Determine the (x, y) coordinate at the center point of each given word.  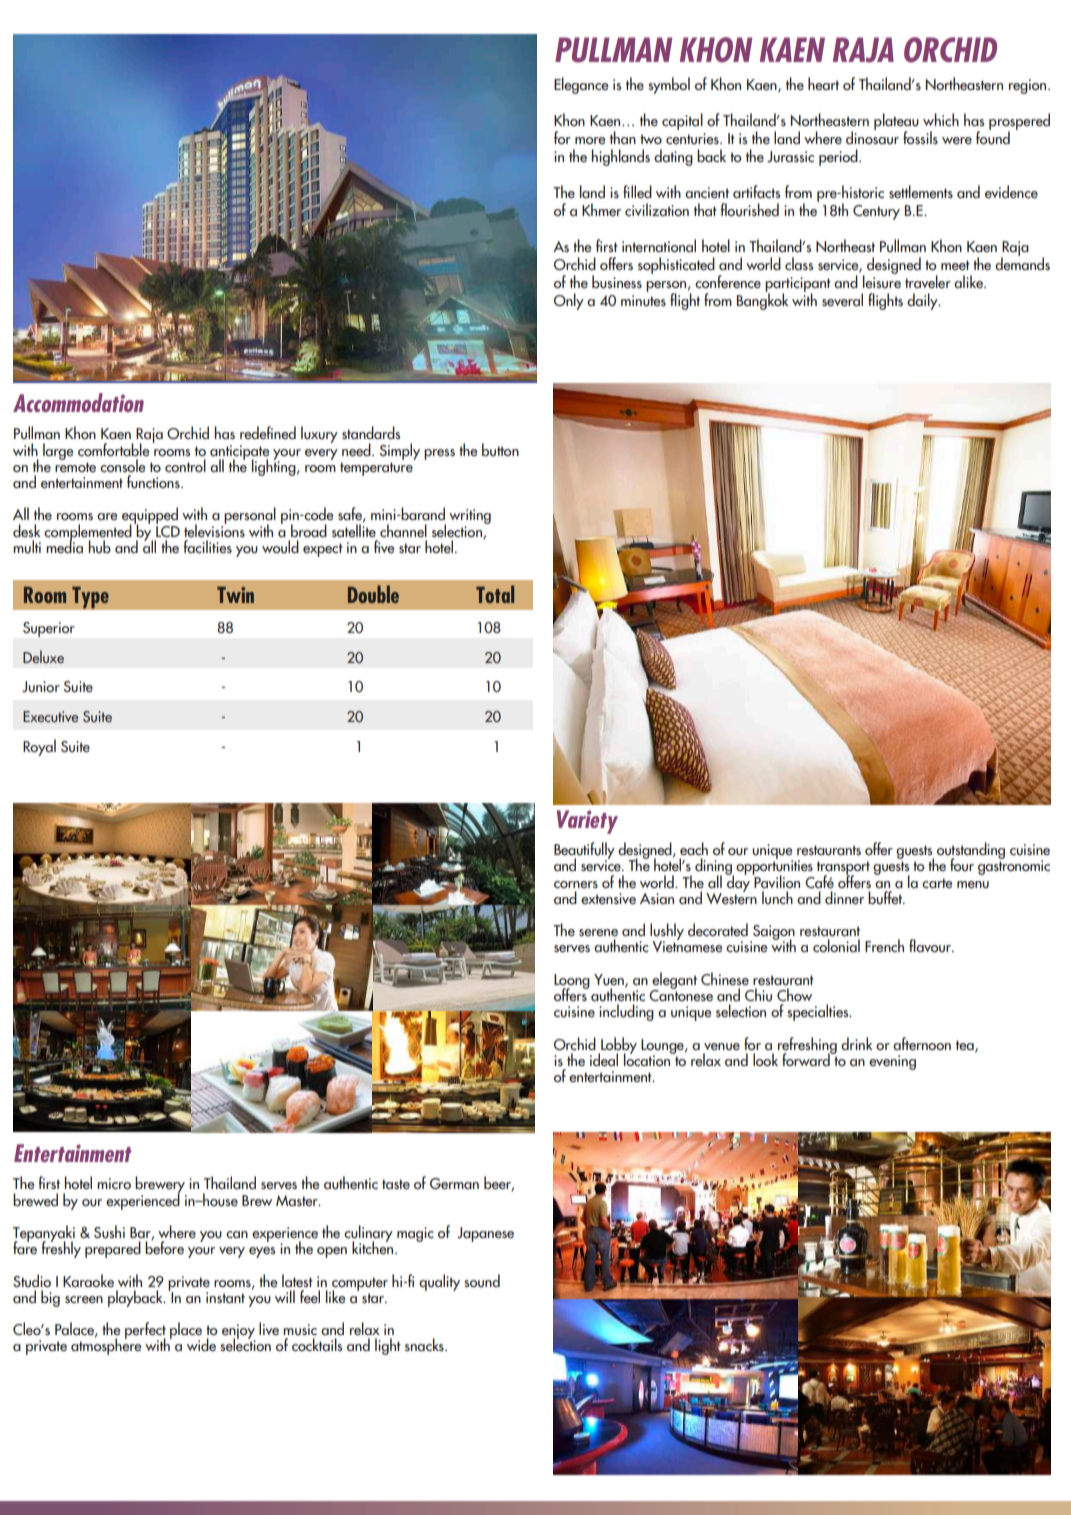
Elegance (581, 85)
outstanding (971, 852)
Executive (50, 716)
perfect (145, 1332)
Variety (587, 822)
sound (482, 1280)
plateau (896, 123)
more (590, 140)
